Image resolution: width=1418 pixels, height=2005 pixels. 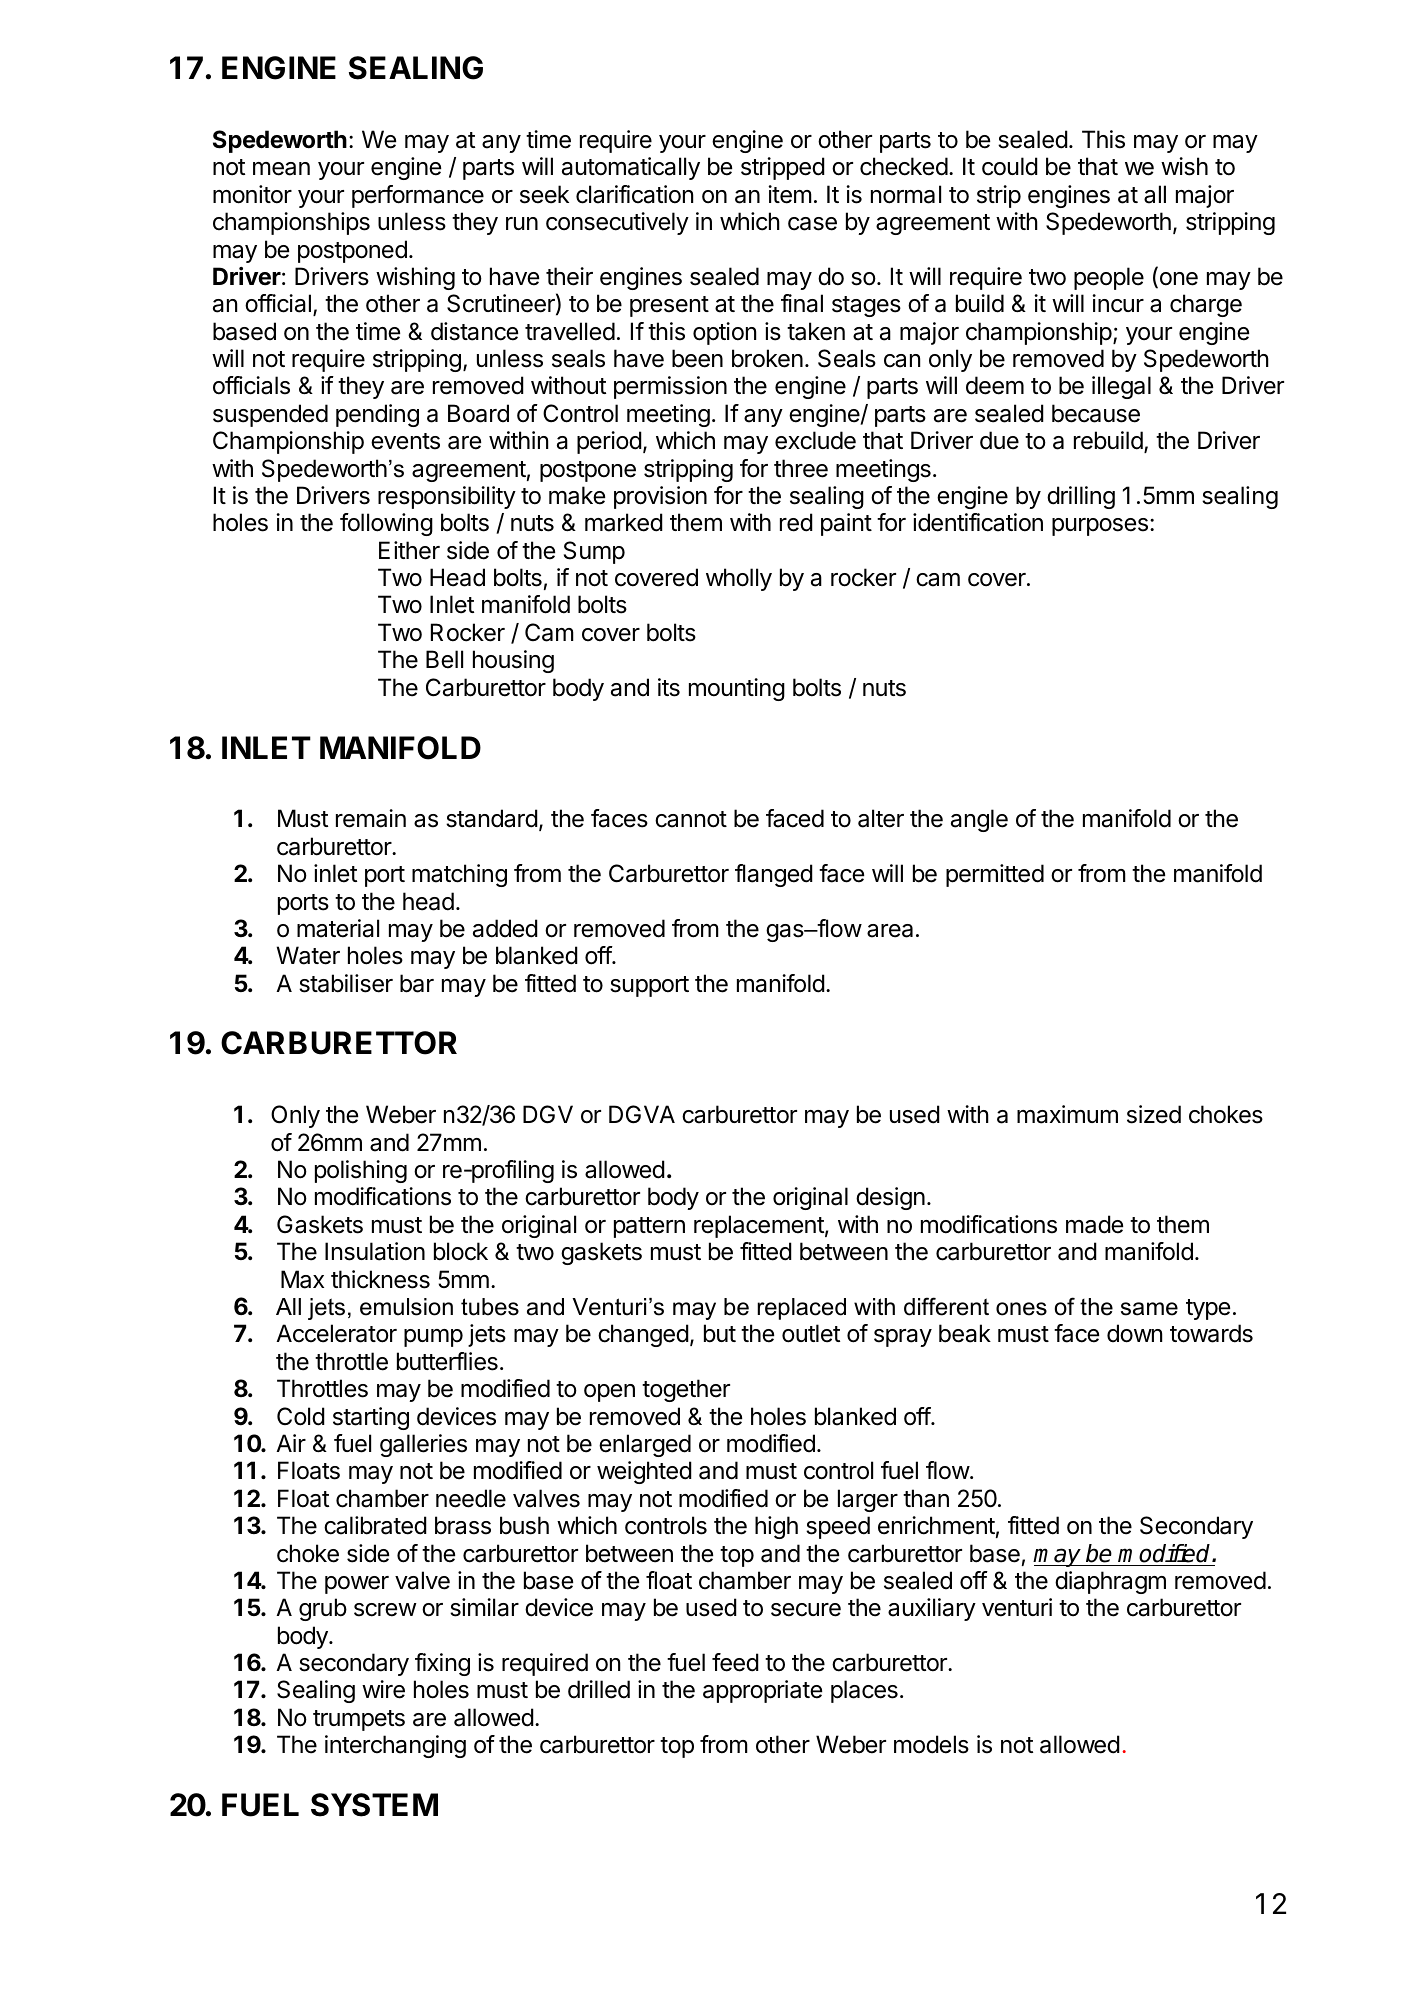 What do you see at coordinates (890, 931) in the screenshot?
I see `area` at bounding box center [890, 931].
